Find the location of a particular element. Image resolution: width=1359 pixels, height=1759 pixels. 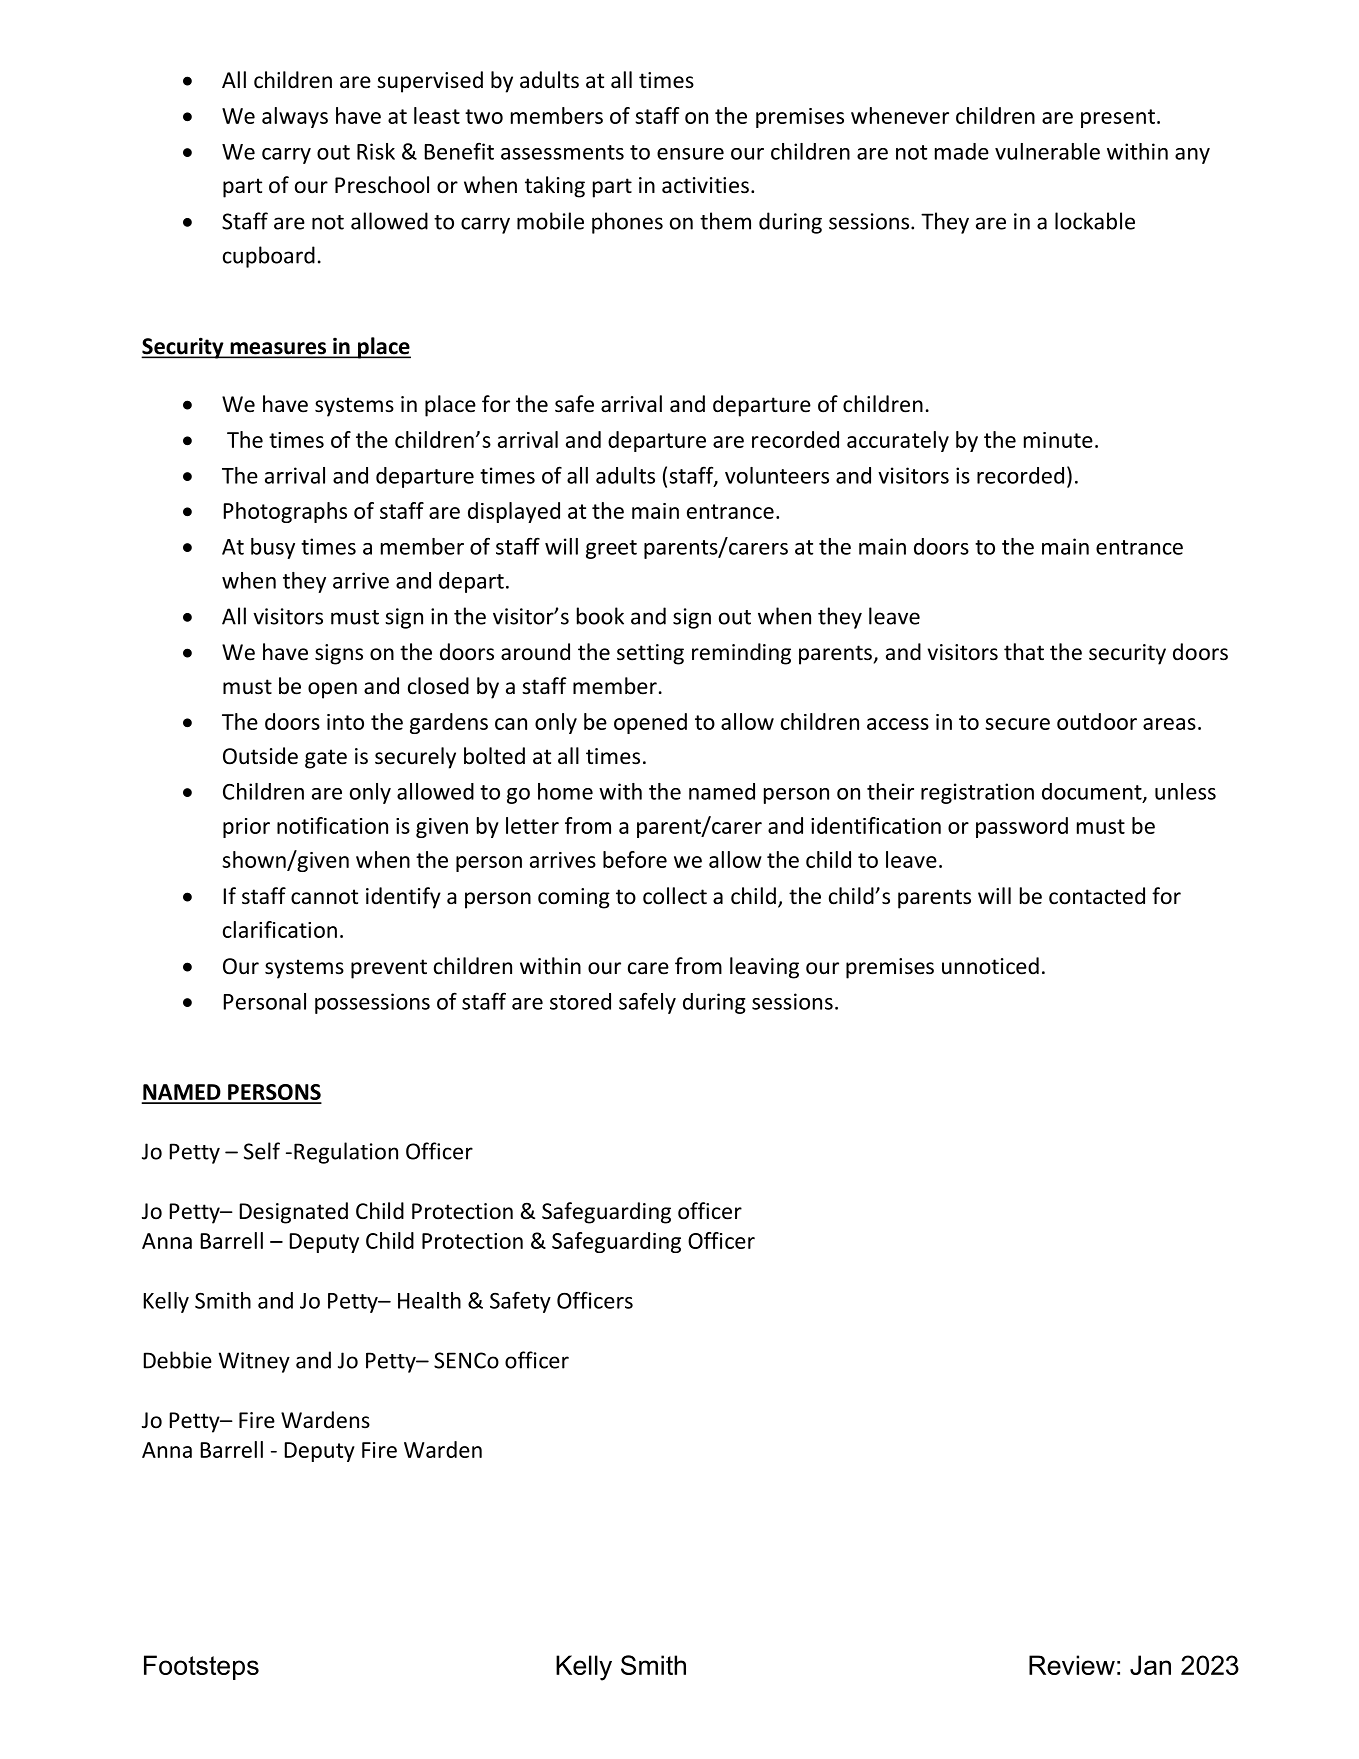

that is located at coordinates (1024, 652).
